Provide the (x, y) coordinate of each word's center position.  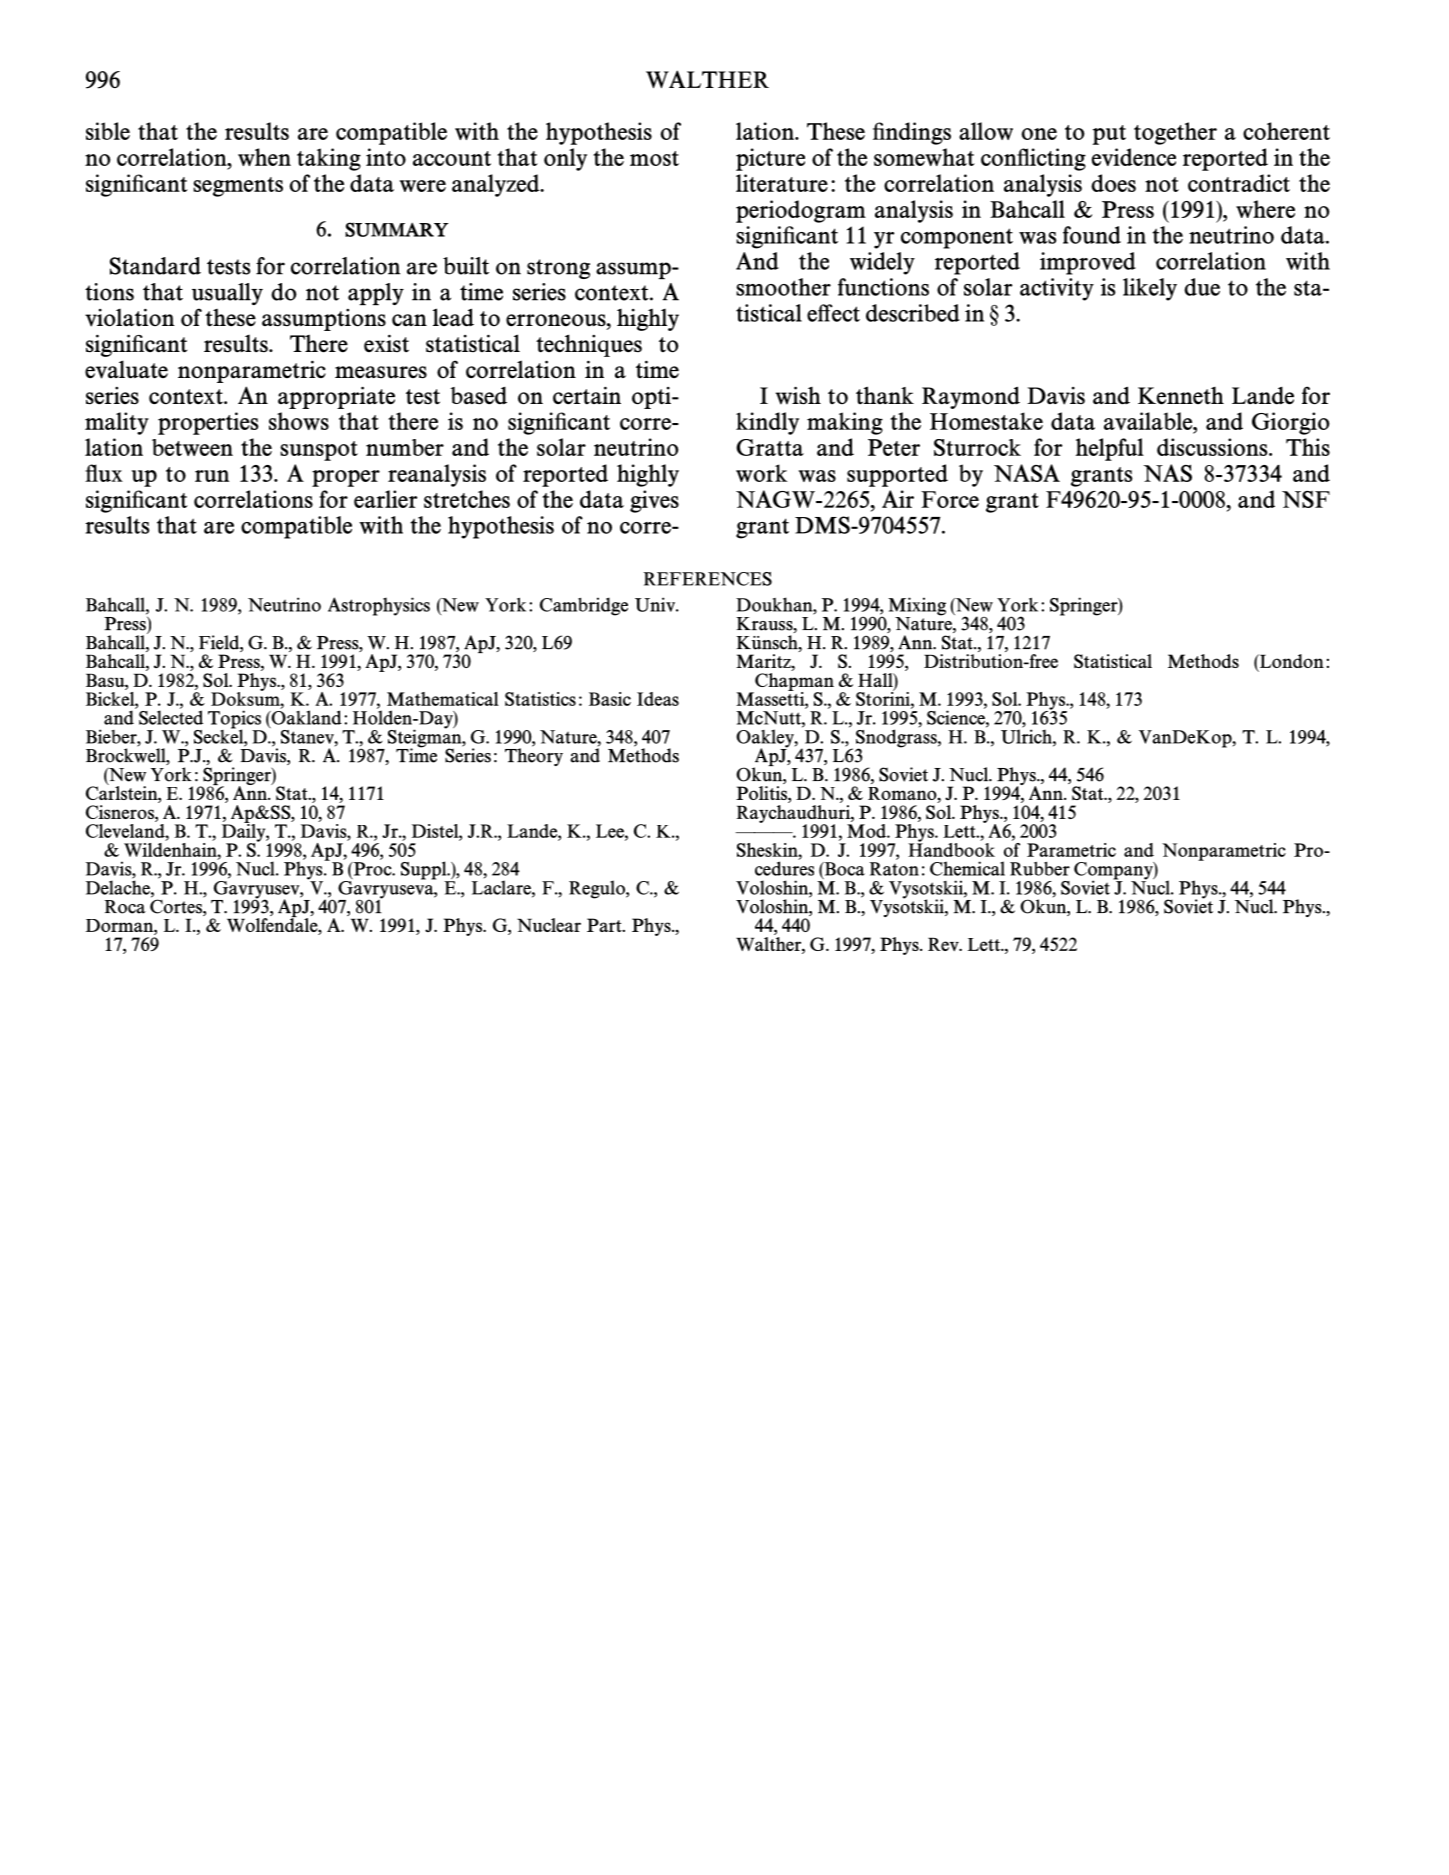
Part (605, 925)
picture (770, 159)
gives (654, 501)
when (264, 157)
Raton (894, 869)
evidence (1134, 157)
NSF (1306, 499)
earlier (385, 499)
